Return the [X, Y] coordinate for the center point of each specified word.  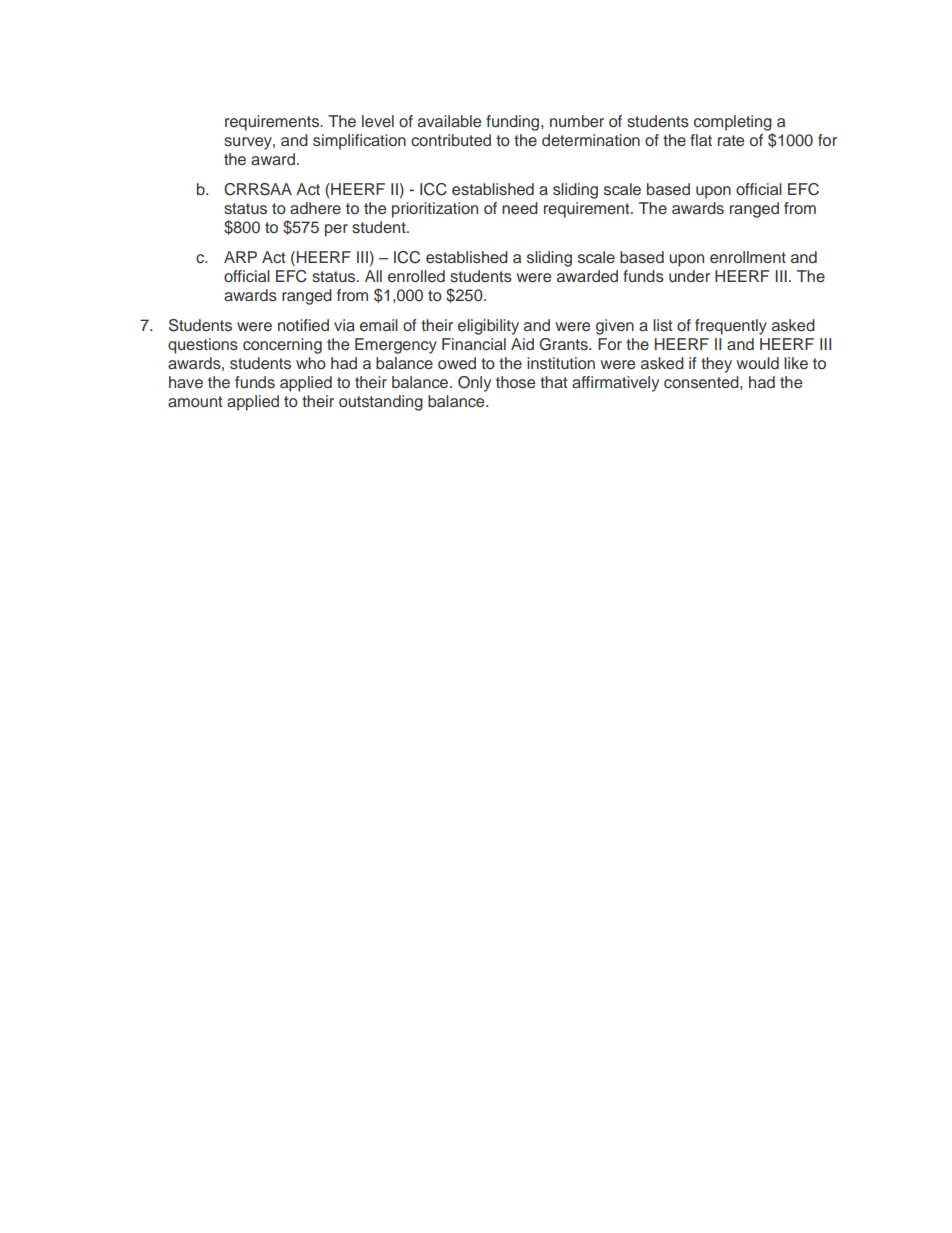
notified [303, 325]
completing [733, 123]
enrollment [748, 257]
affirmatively [615, 384]
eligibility [488, 327]
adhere [315, 208]
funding [514, 123]
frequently [731, 327]
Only [474, 384]
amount [195, 401]
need [520, 208]
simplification [359, 142]
